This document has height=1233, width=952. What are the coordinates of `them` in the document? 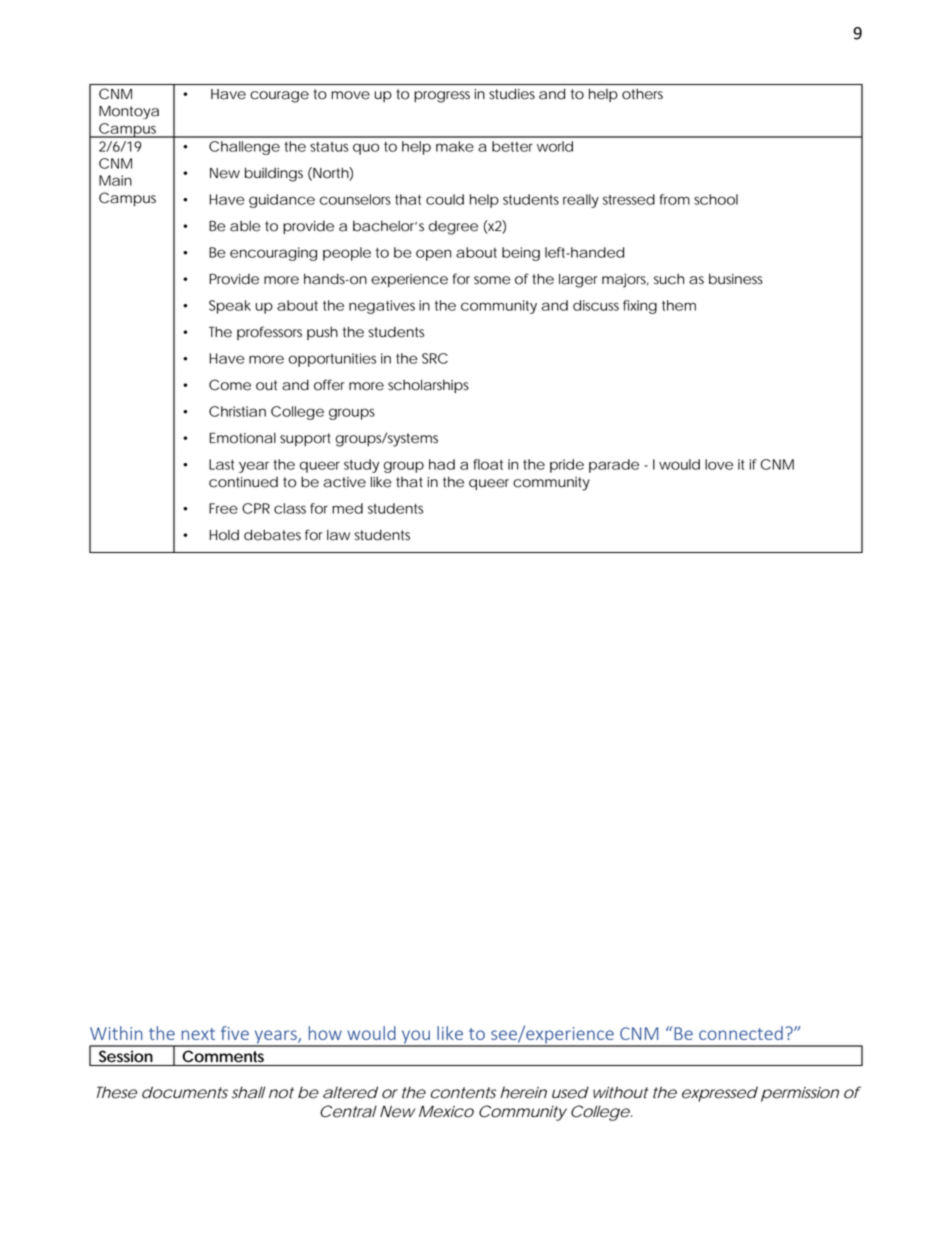 It's located at (679, 305).
